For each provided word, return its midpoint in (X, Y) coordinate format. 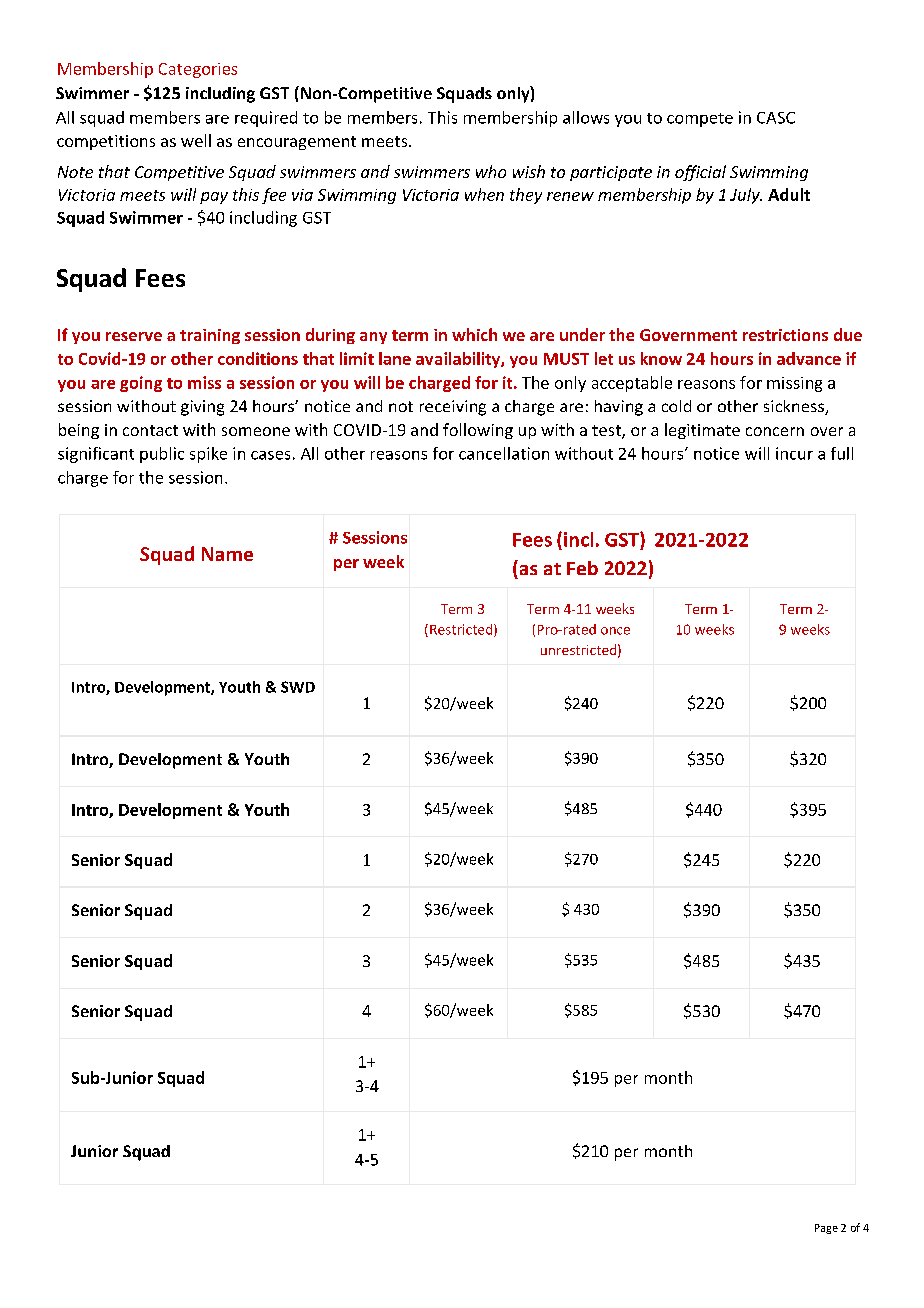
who (491, 171)
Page (826, 1229)
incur (794, 453)
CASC (776, 118)
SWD (298, 687)
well (196, 140)
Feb (582, 568)
